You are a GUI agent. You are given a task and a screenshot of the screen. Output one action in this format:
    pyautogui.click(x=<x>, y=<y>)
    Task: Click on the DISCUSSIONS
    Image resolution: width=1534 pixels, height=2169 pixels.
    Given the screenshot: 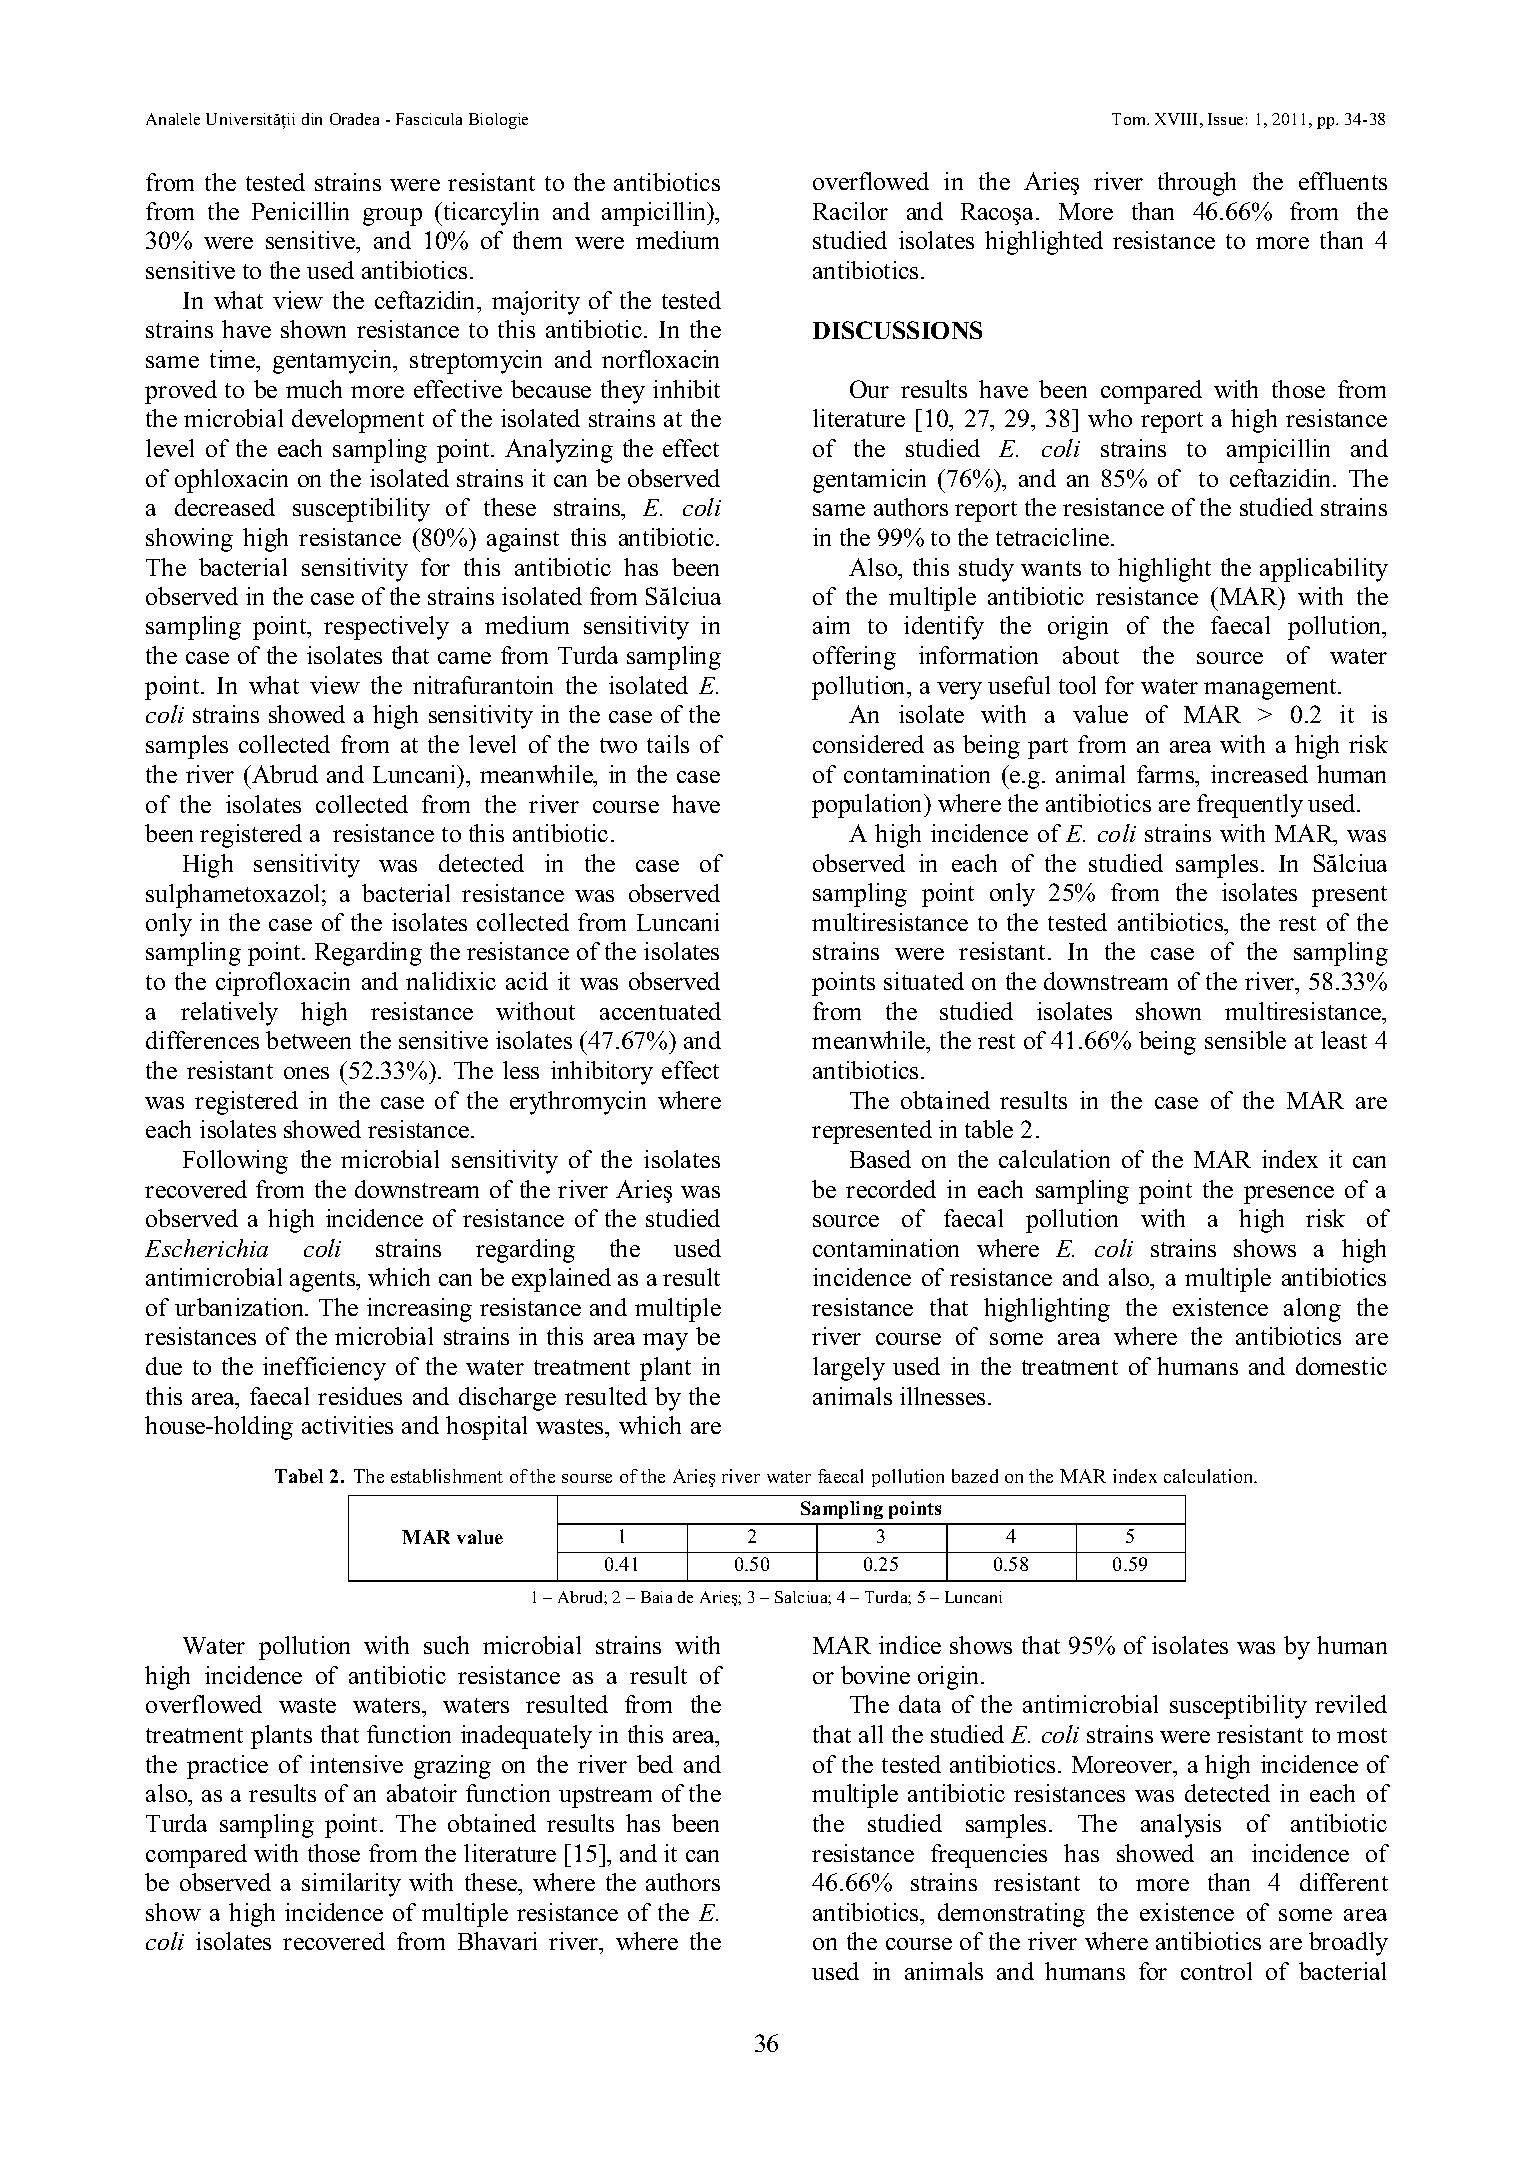 What is the action you would take?
    pyautogui.click(x=897, y=330)
